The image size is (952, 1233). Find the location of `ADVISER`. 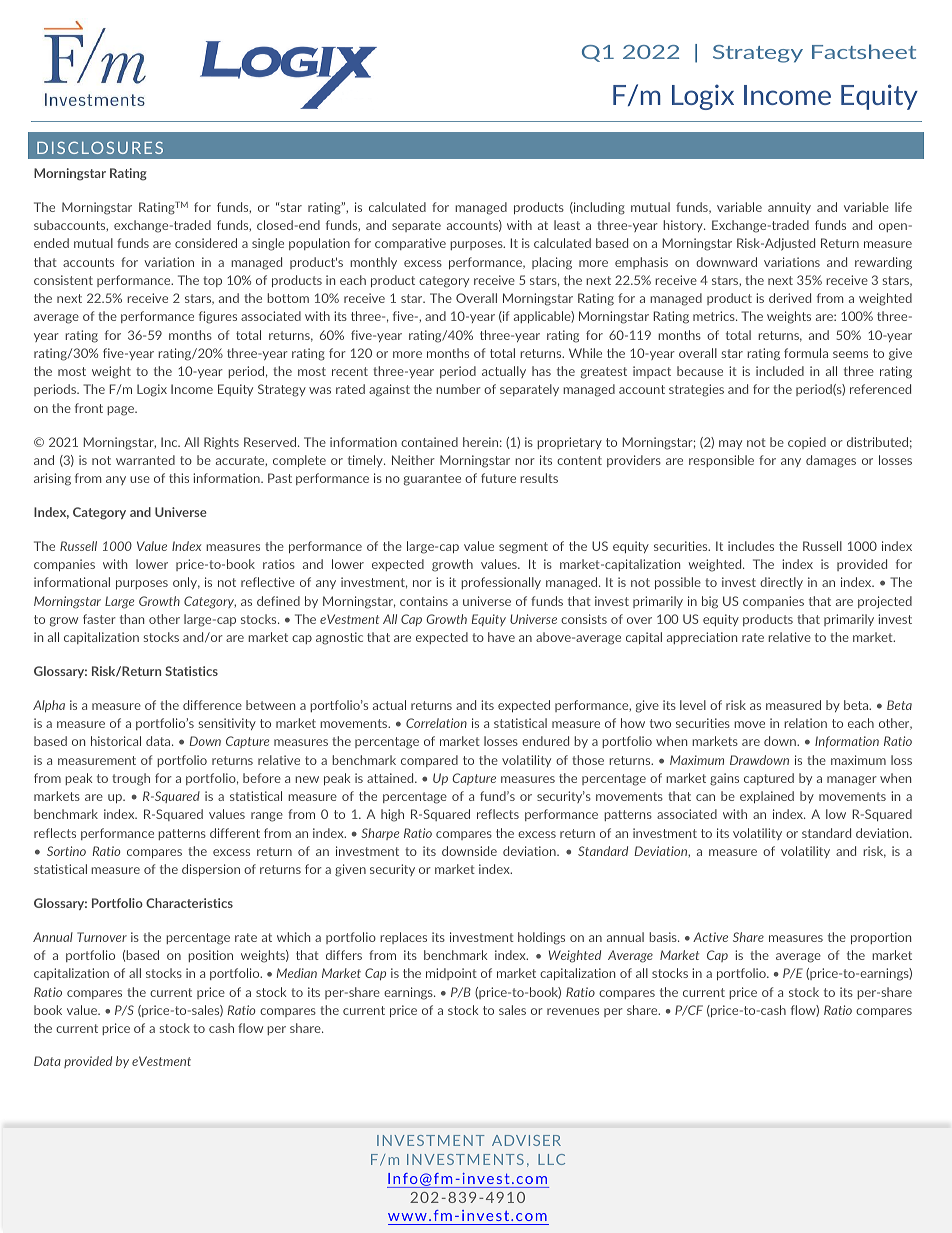

ADVISER is located at coordinates (526, 1140).
